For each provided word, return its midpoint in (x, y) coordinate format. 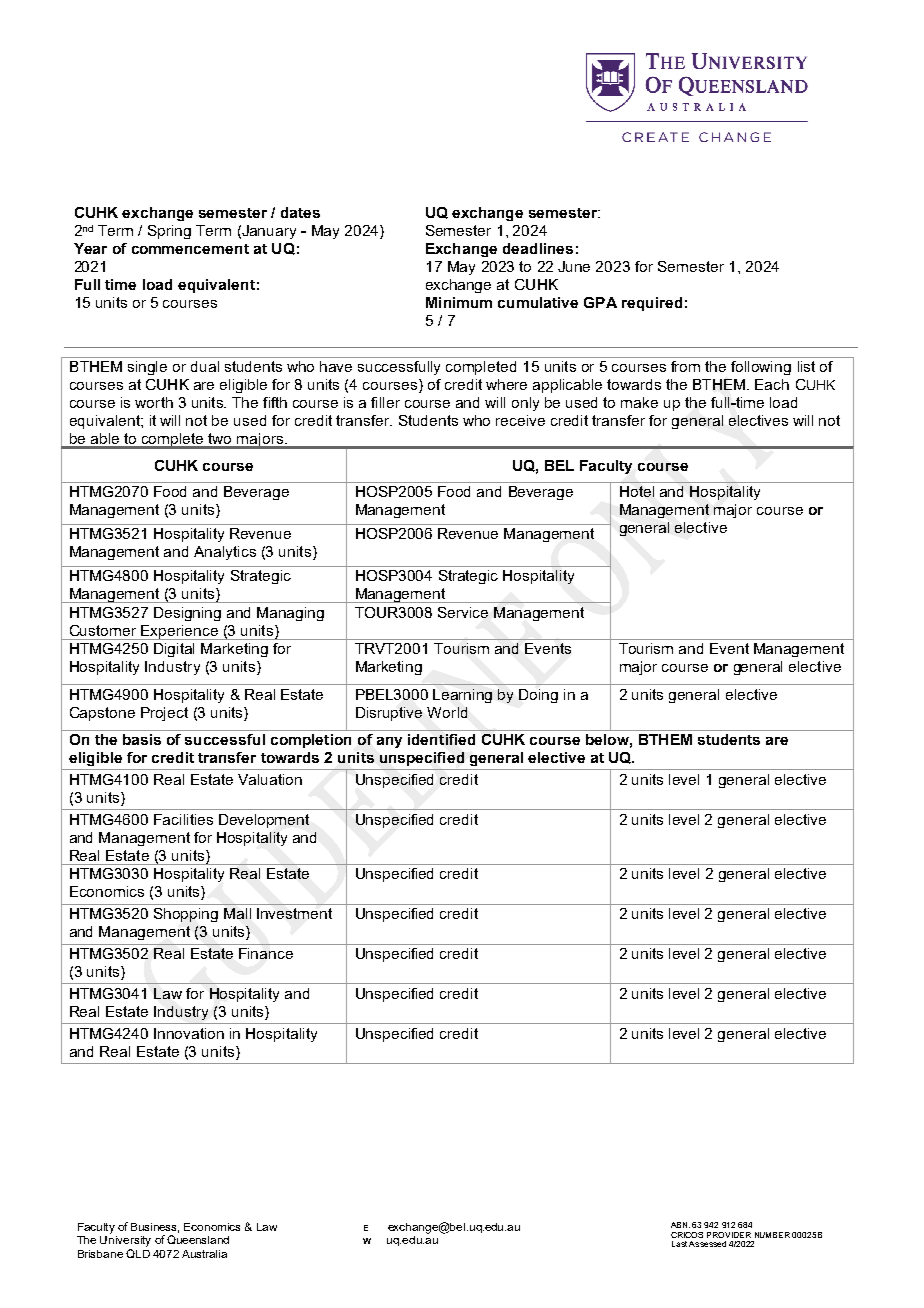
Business (155, 1228)
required (652, 304)
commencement (190, 249)
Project (164, 714)
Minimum (459, 302)
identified (441, 739)
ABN (680, 1225)
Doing (538, 696)
